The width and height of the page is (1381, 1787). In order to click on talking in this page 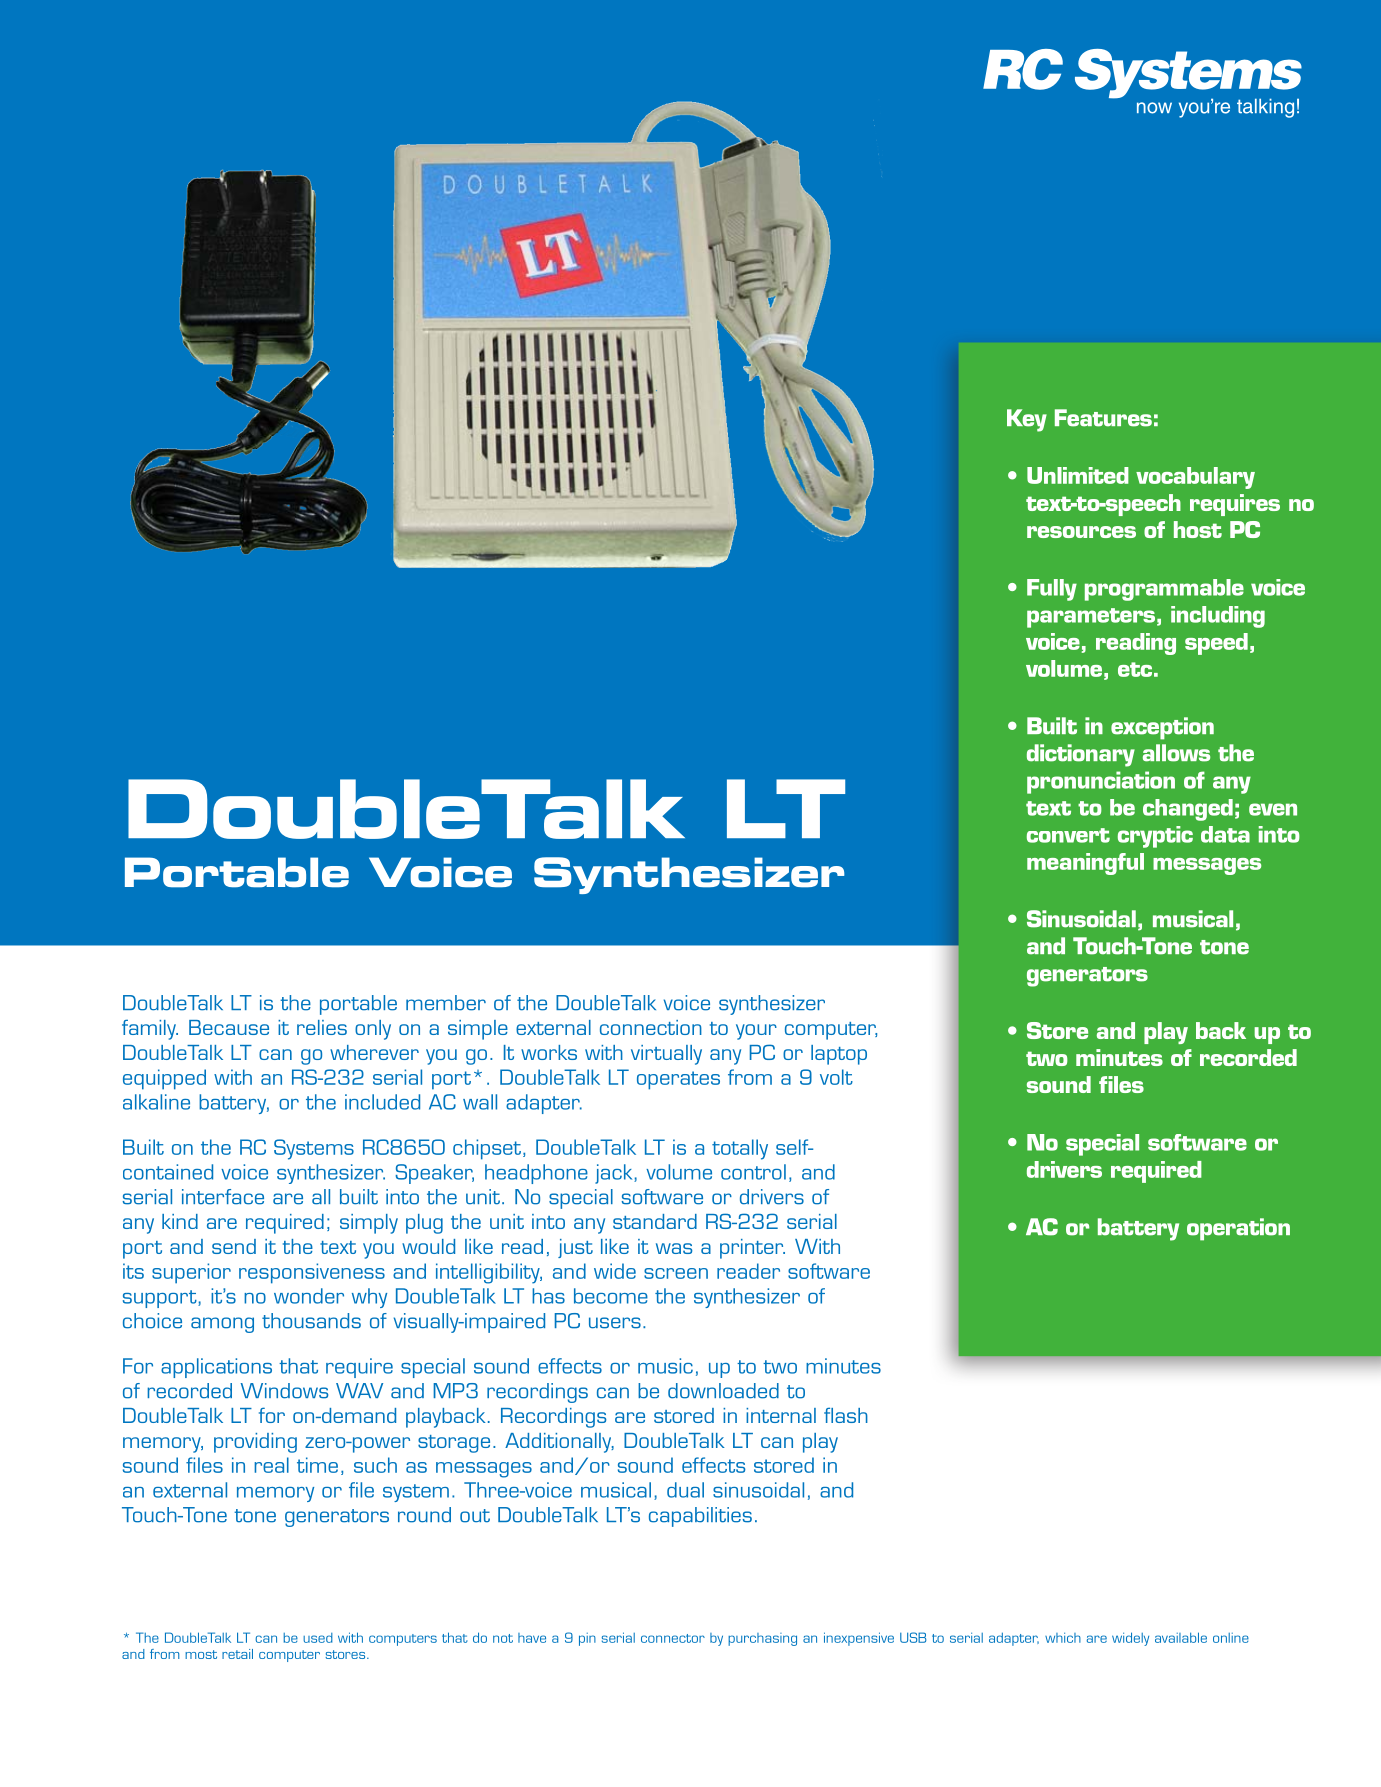, I will do `click(1265, 108)`.
